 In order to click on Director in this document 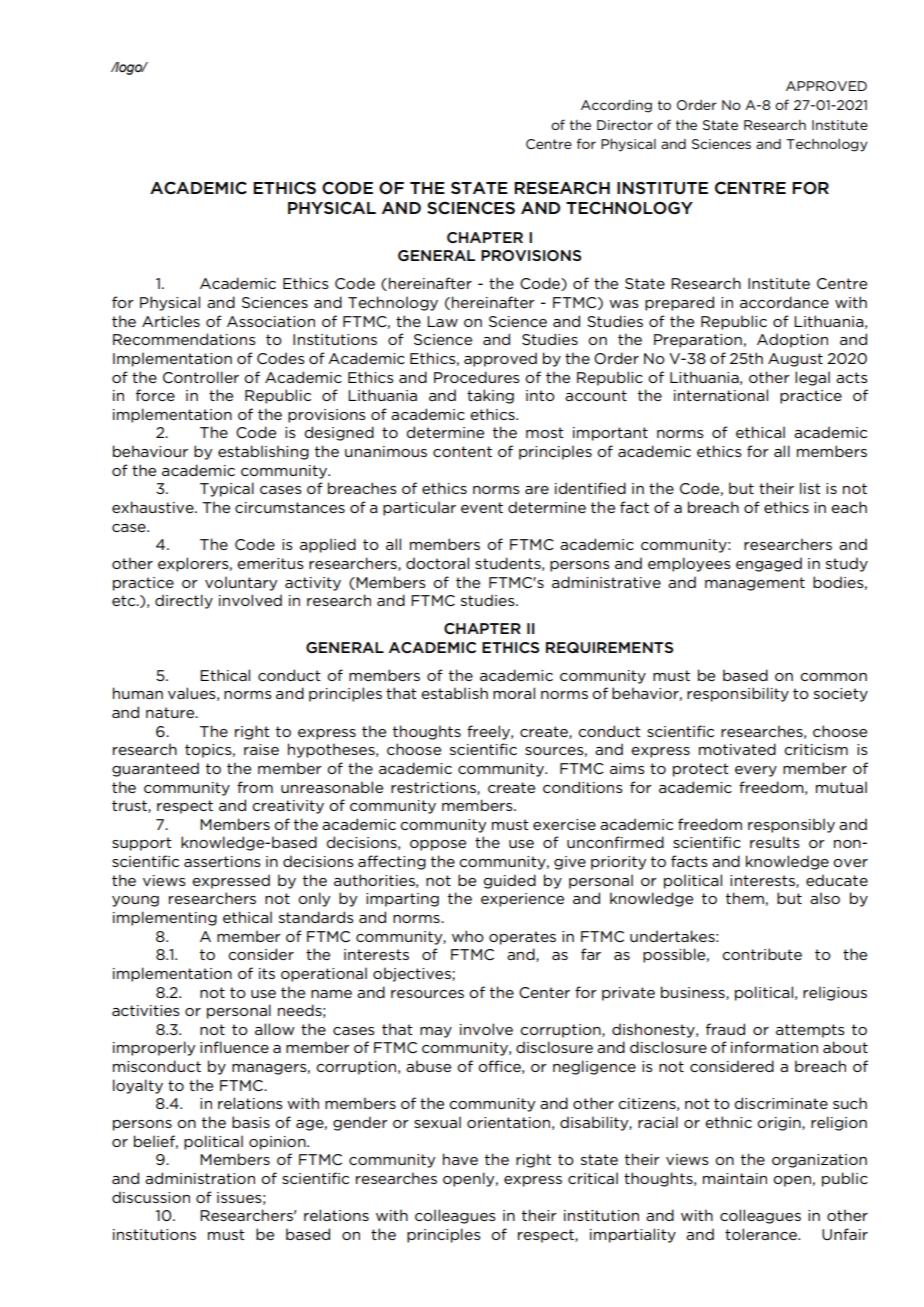, I will do `click(625, 125)`.
